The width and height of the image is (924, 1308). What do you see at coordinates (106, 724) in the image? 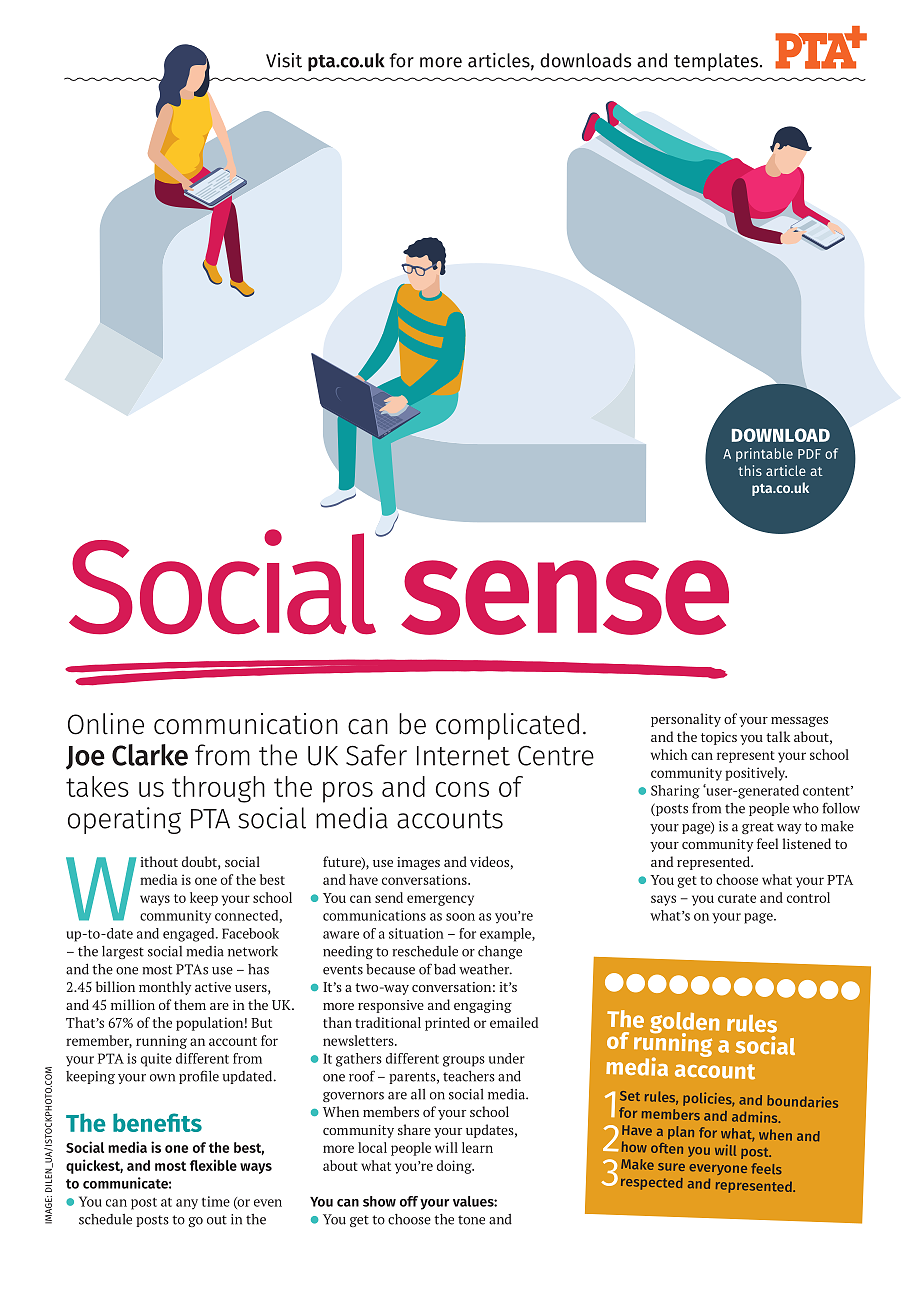
I see `Online` at bounding box center [106, 724].
